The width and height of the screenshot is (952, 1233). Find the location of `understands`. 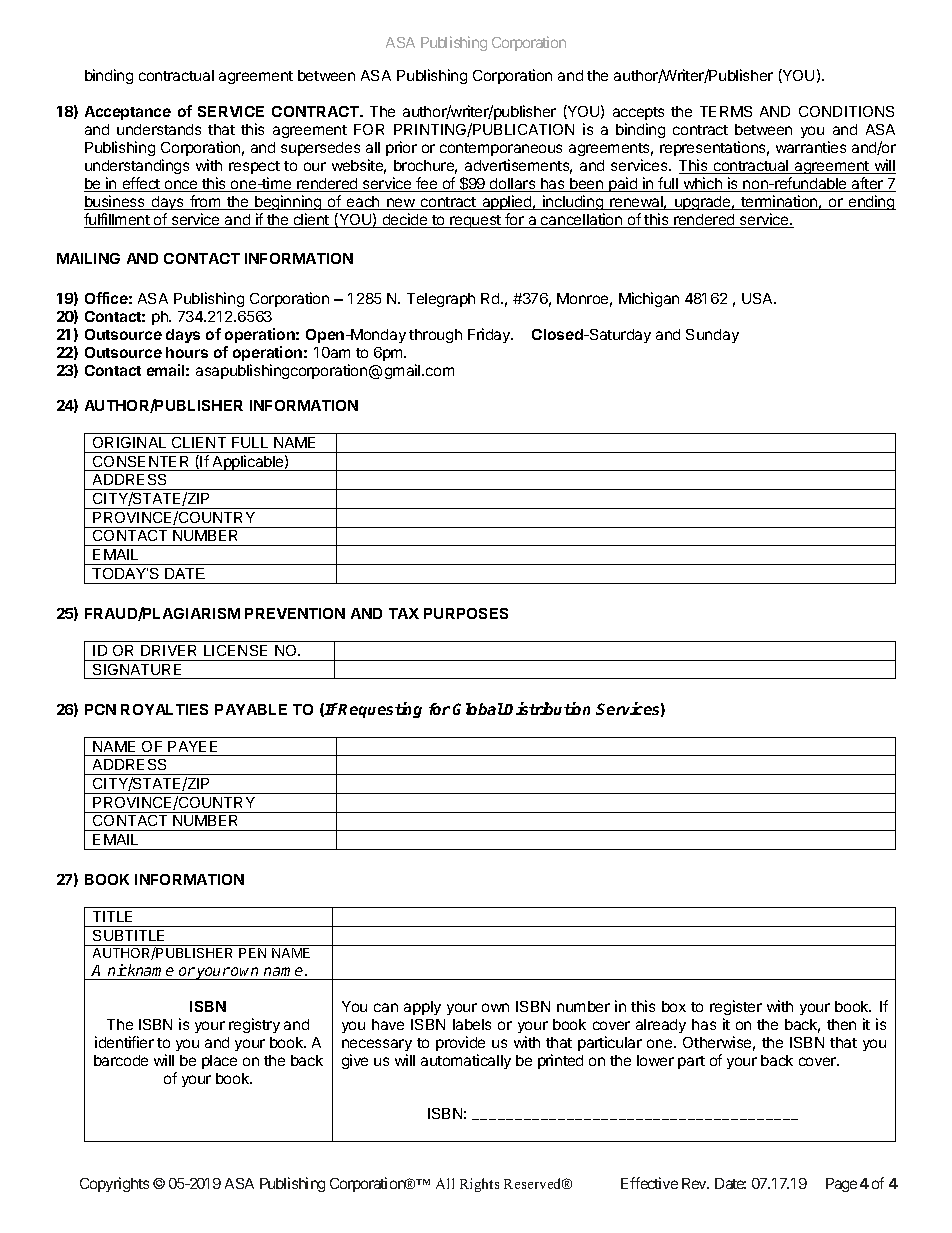

understands is located at coordinates (159, 129).
